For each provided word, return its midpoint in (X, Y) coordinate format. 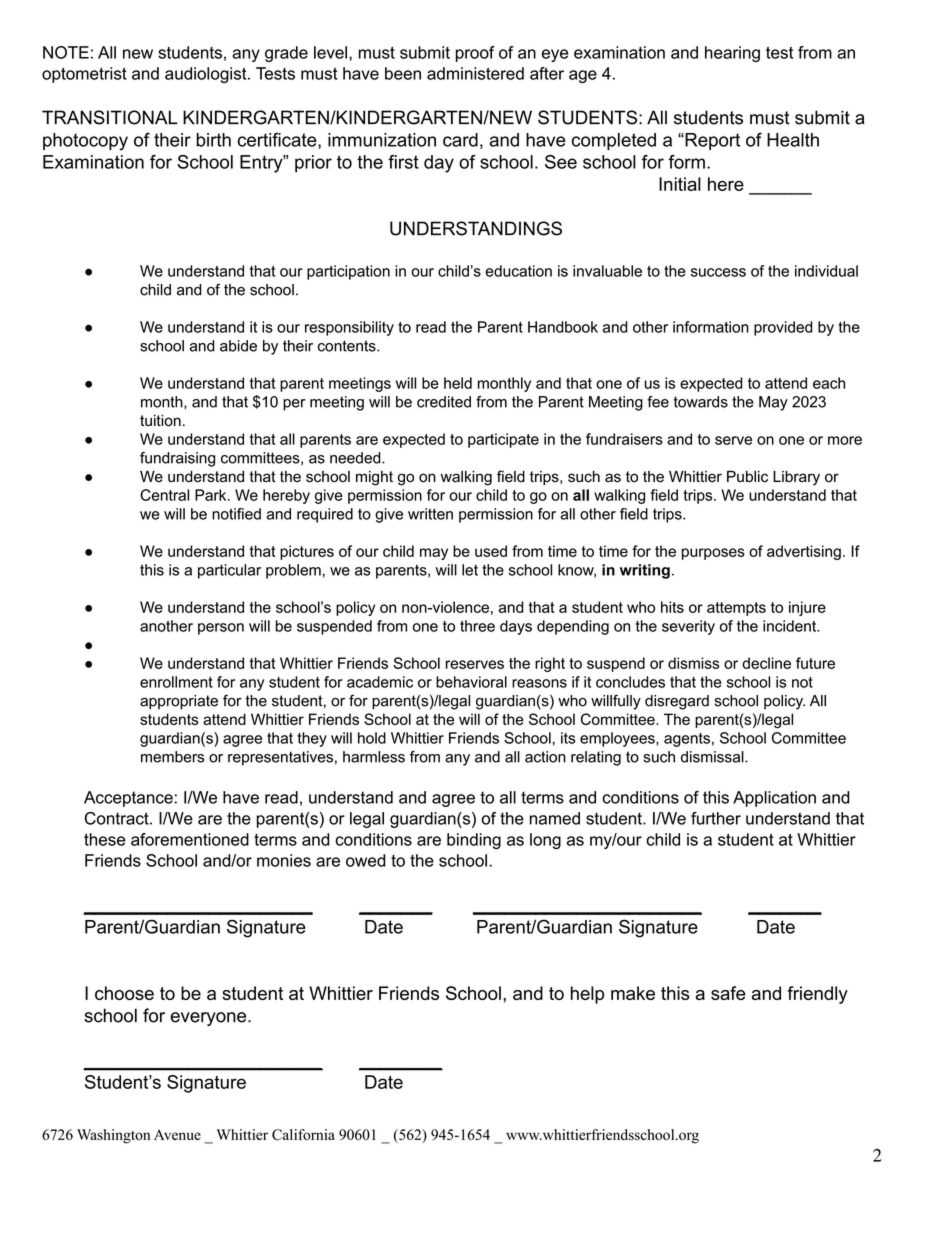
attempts (736, 609)
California (303, 1135)
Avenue (177, 1134)
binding (474, 841)
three (477, 626)
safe (728, 993)
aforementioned (190, 839)
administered (475, 73)
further (716, 818)
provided (783, 328)
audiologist (207, 75)
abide (238, 346)
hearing (732, 54)
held (458, 383)
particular (229, 571)
